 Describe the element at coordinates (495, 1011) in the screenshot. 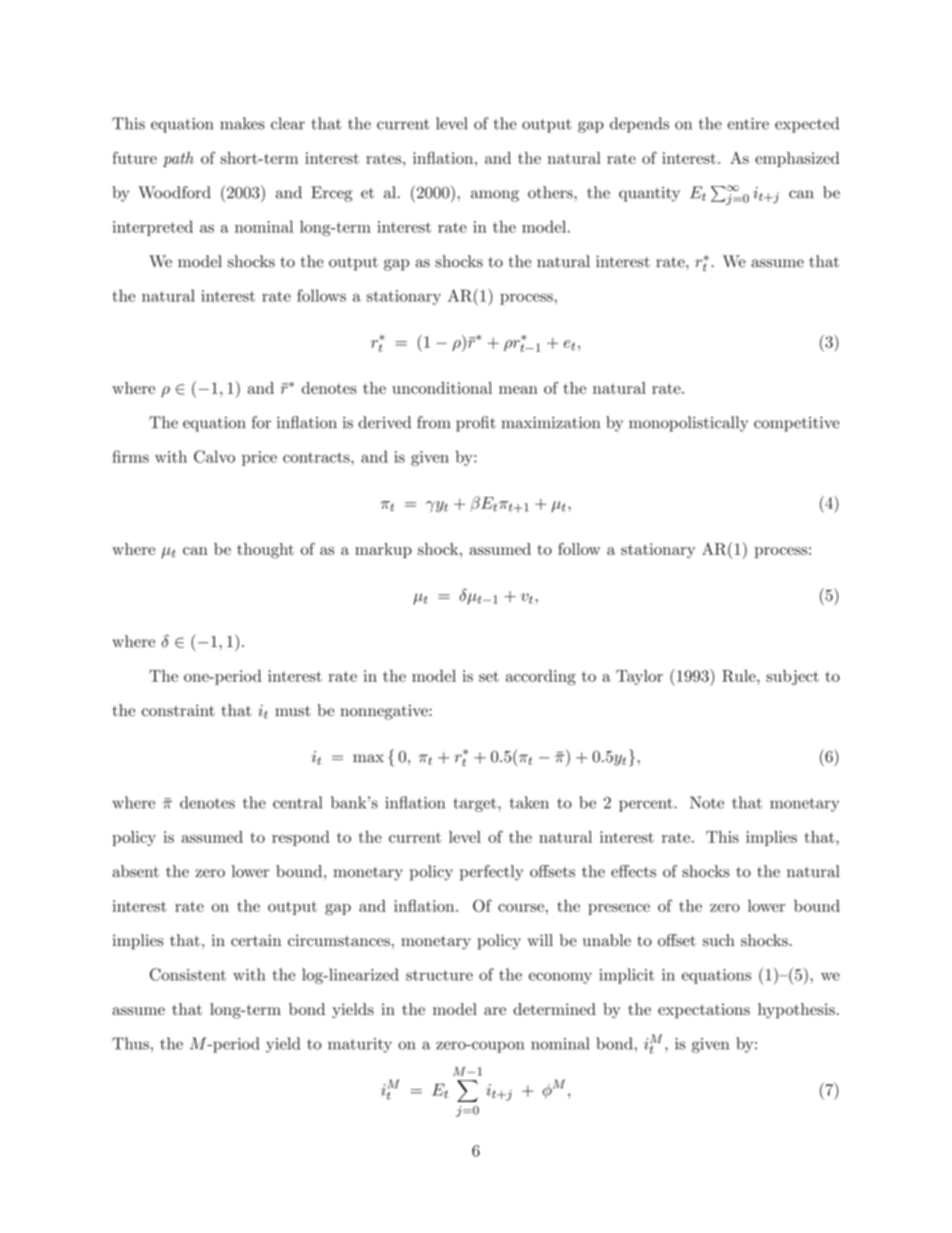

I see `are` at that location.
